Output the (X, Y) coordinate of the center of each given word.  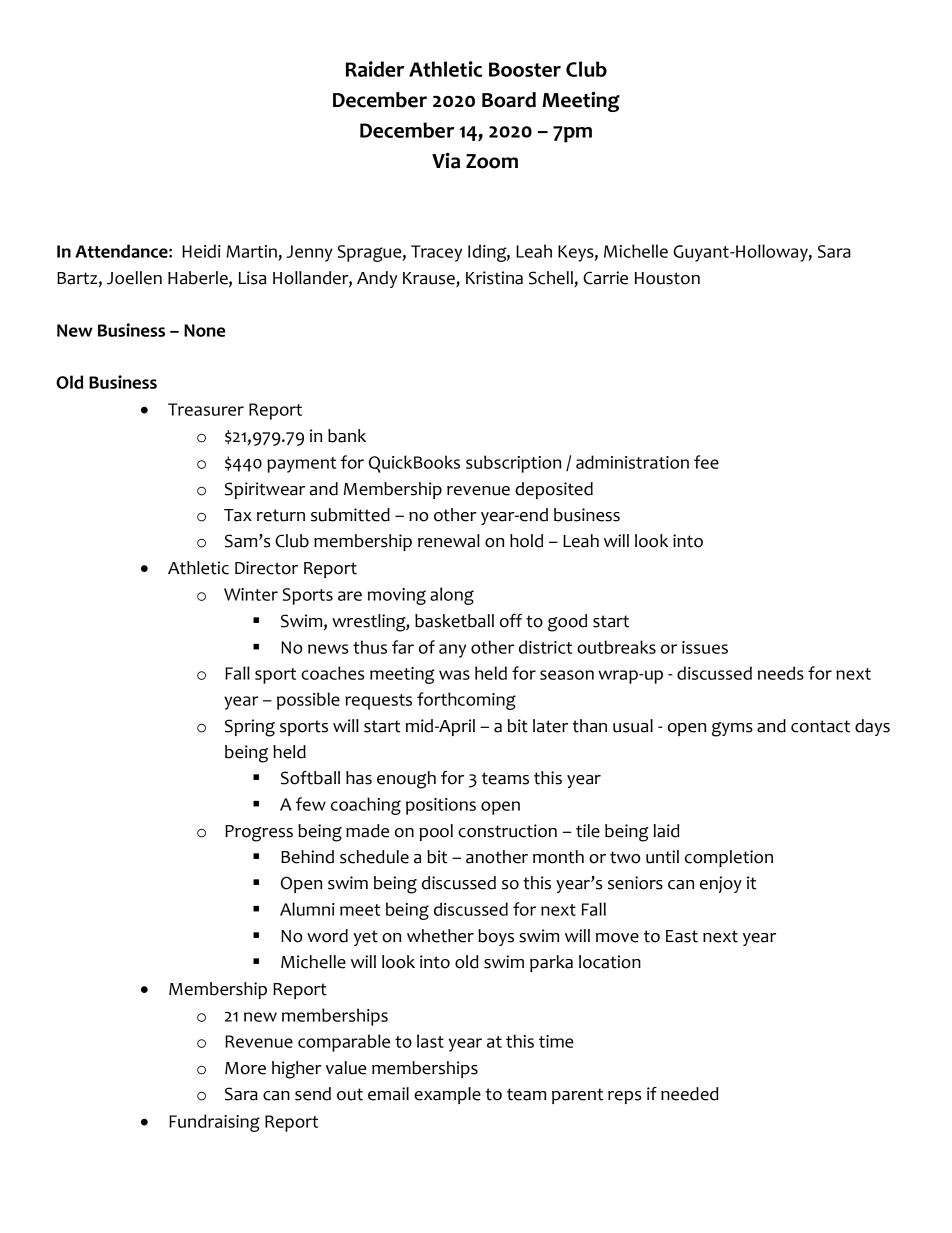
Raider (375, 69)
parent (577, 1096)
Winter (251, 594)
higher (297, 1070)
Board (509, 100)
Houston (667, 278)
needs (781, 673)
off (511, 621)
